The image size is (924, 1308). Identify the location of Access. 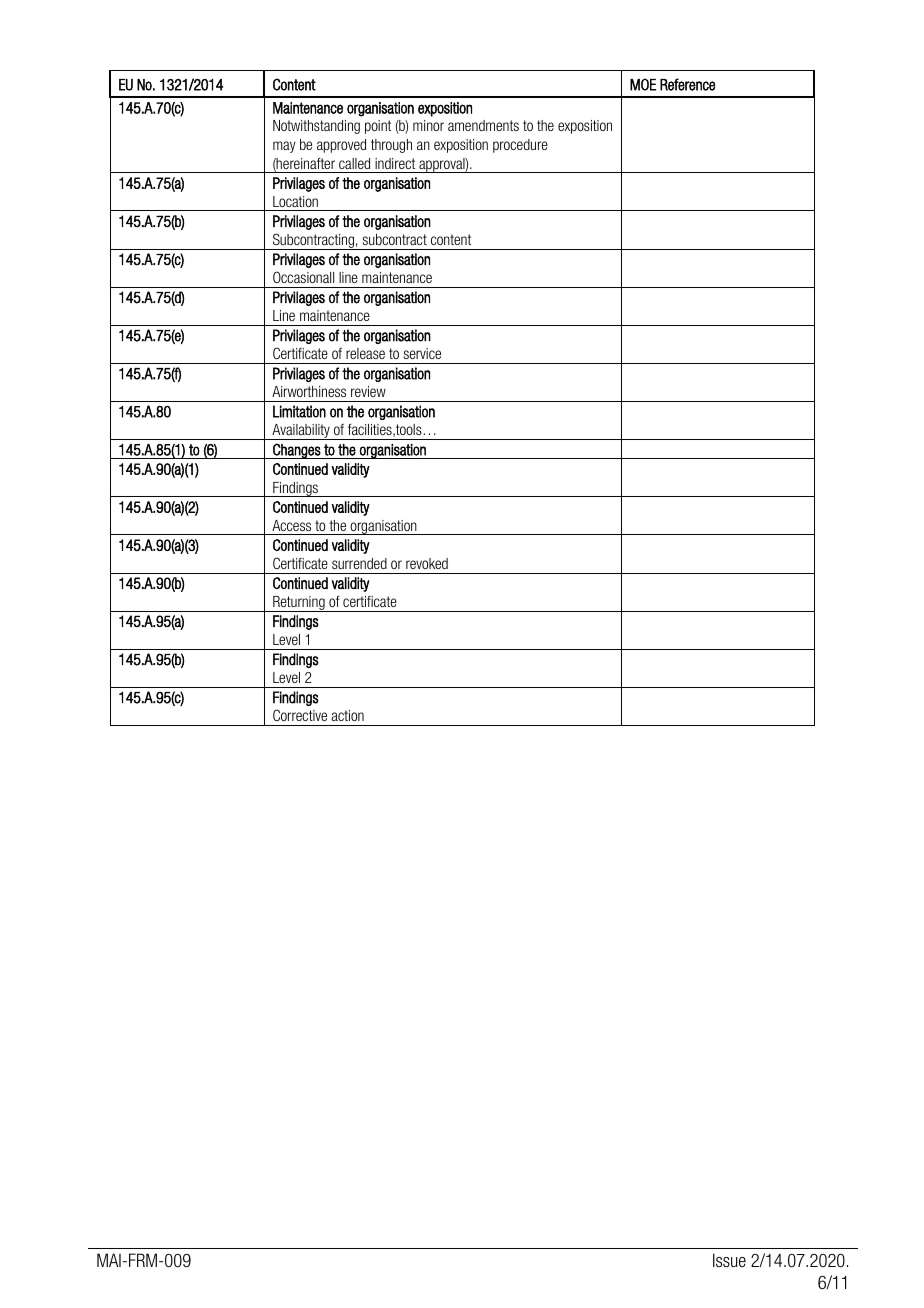
(291, 525).
